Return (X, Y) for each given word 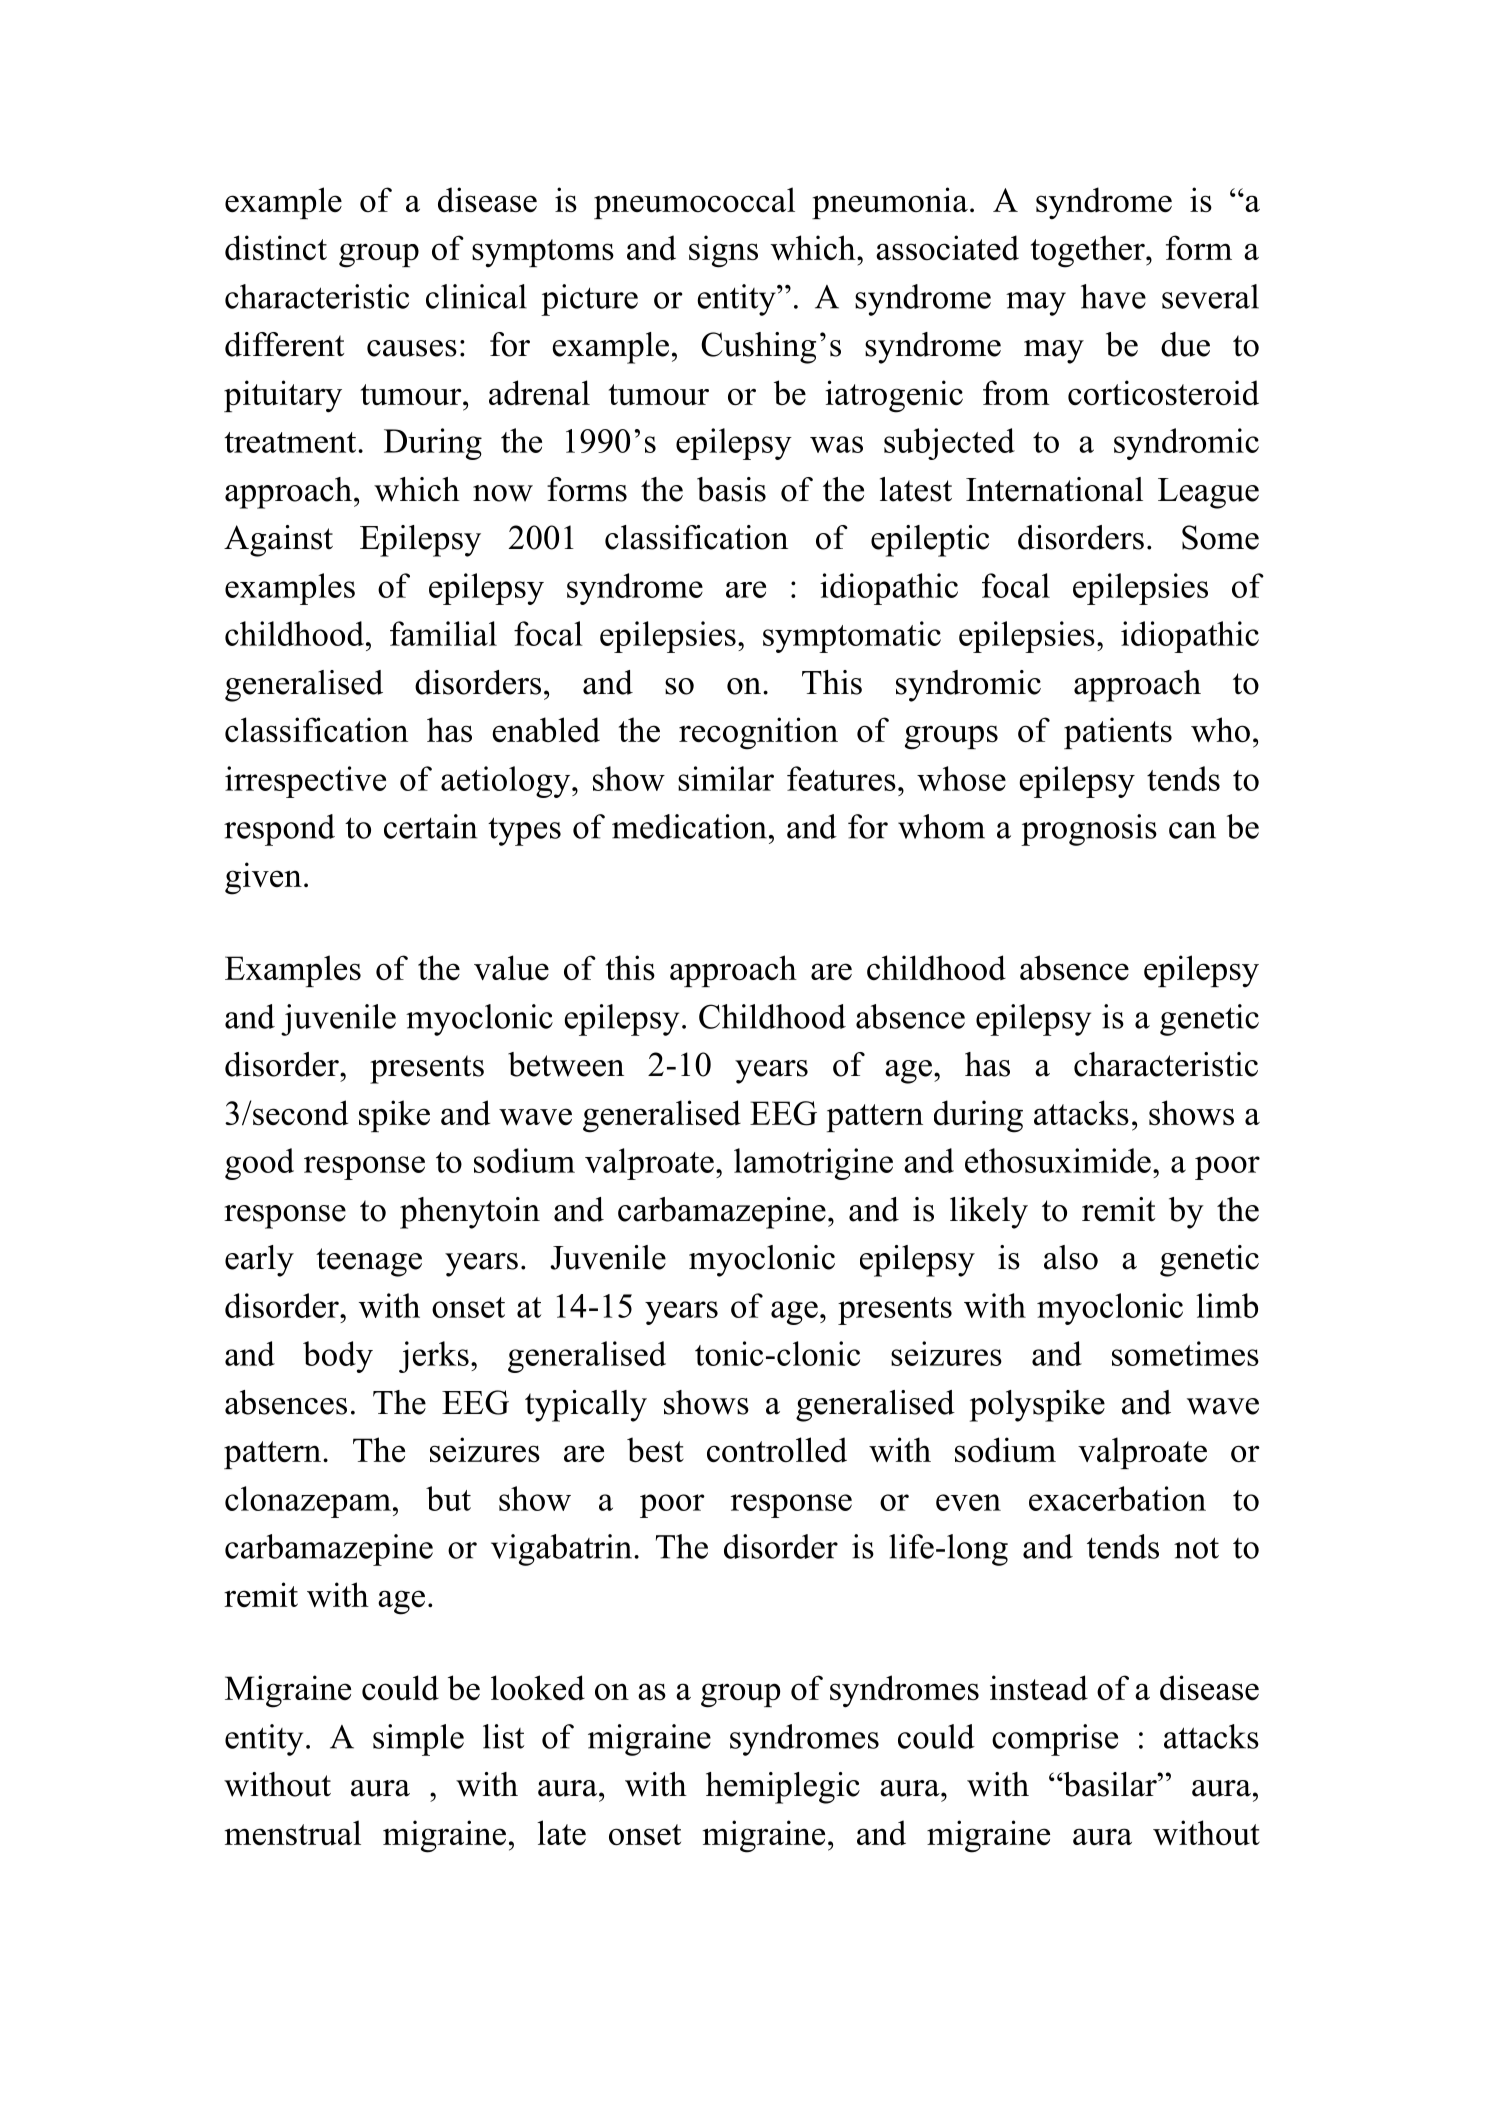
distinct (276, 248)
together (1089, 251)
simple (418, 1740)
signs (723, 251)
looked (538, 1688)
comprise (1055, 1740)
